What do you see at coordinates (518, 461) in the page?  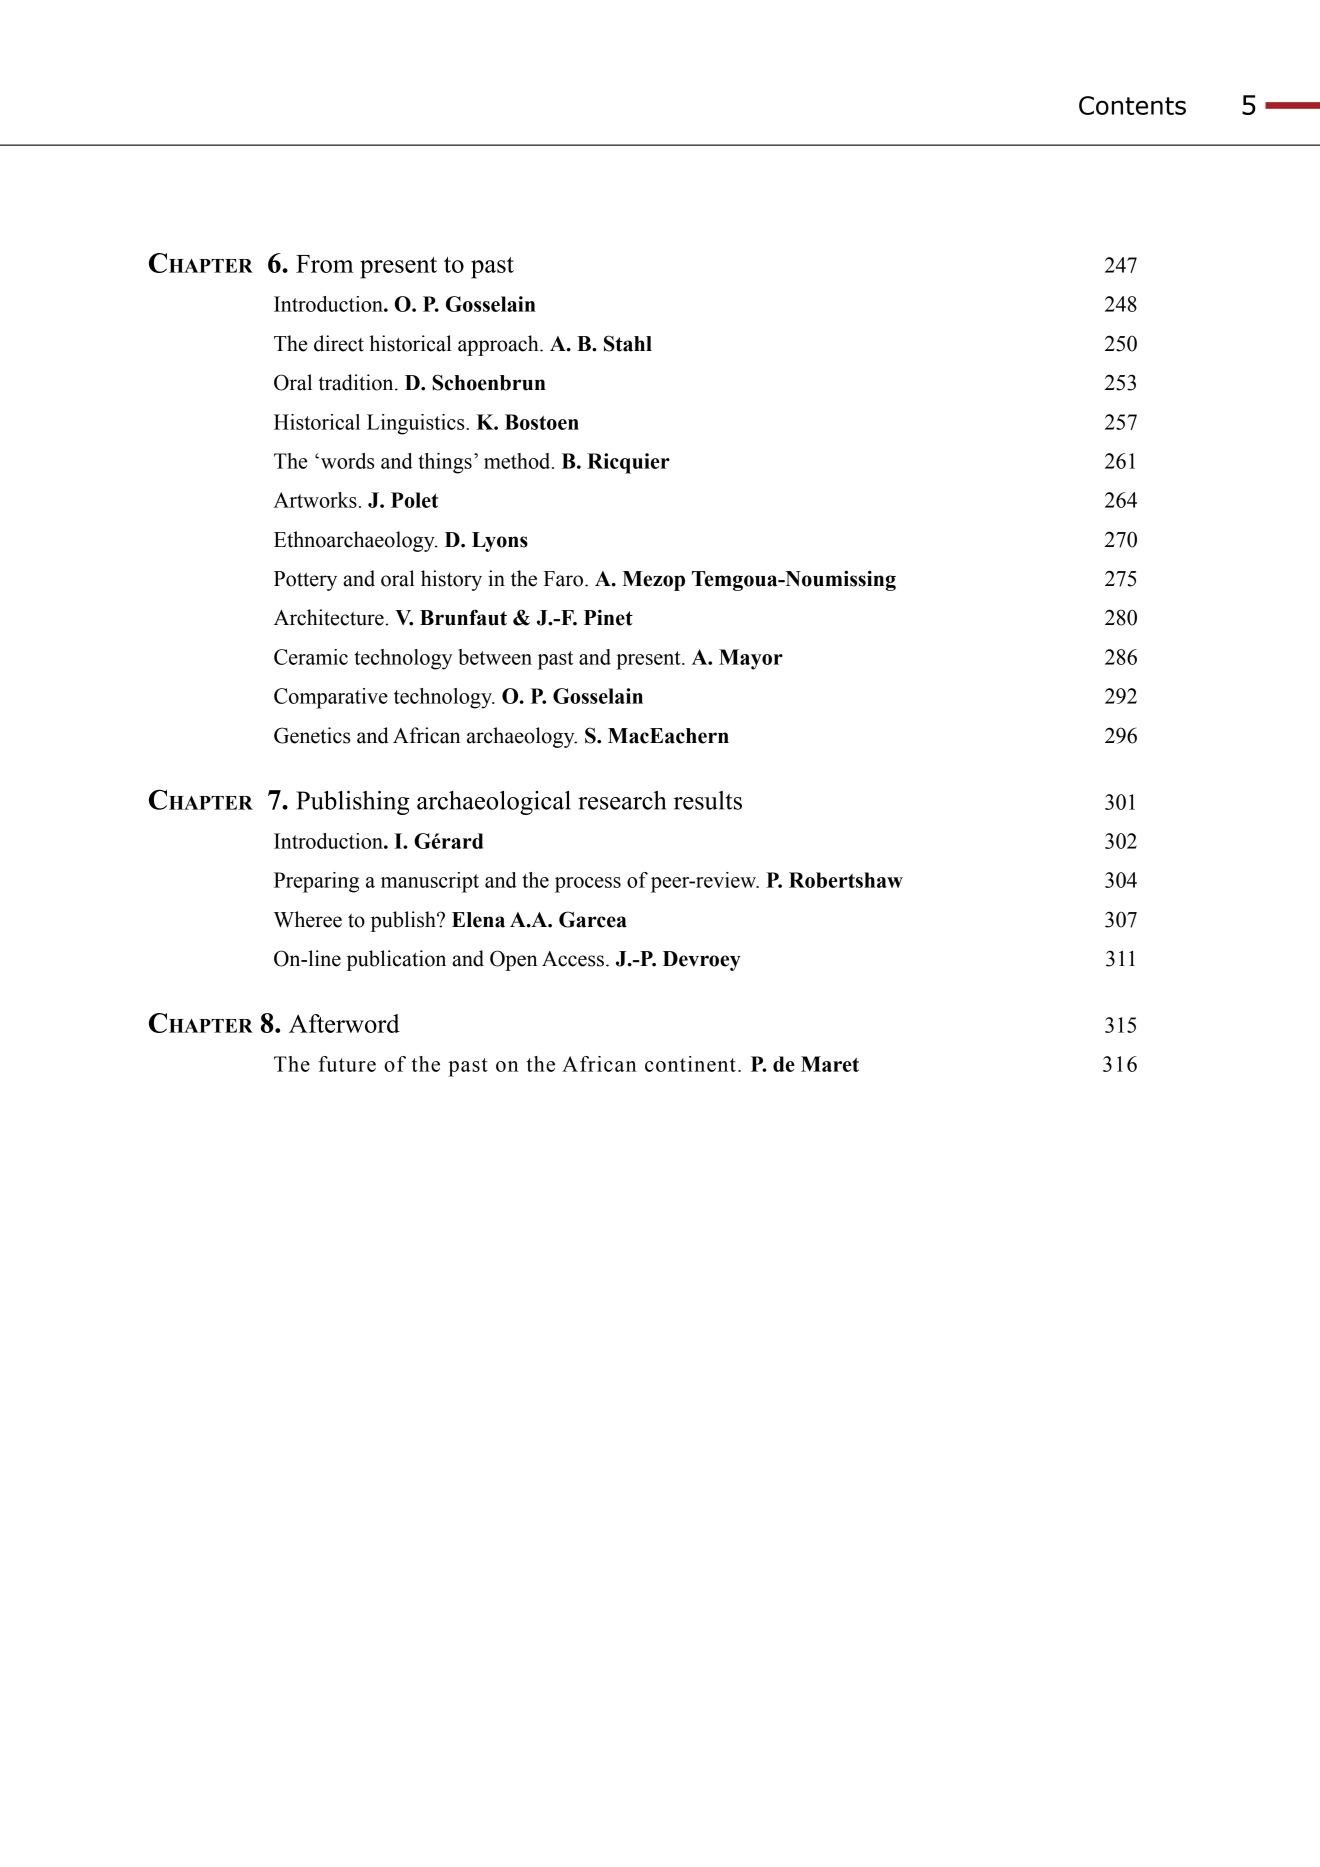 I see `method` at bounding box center [518, 461].
